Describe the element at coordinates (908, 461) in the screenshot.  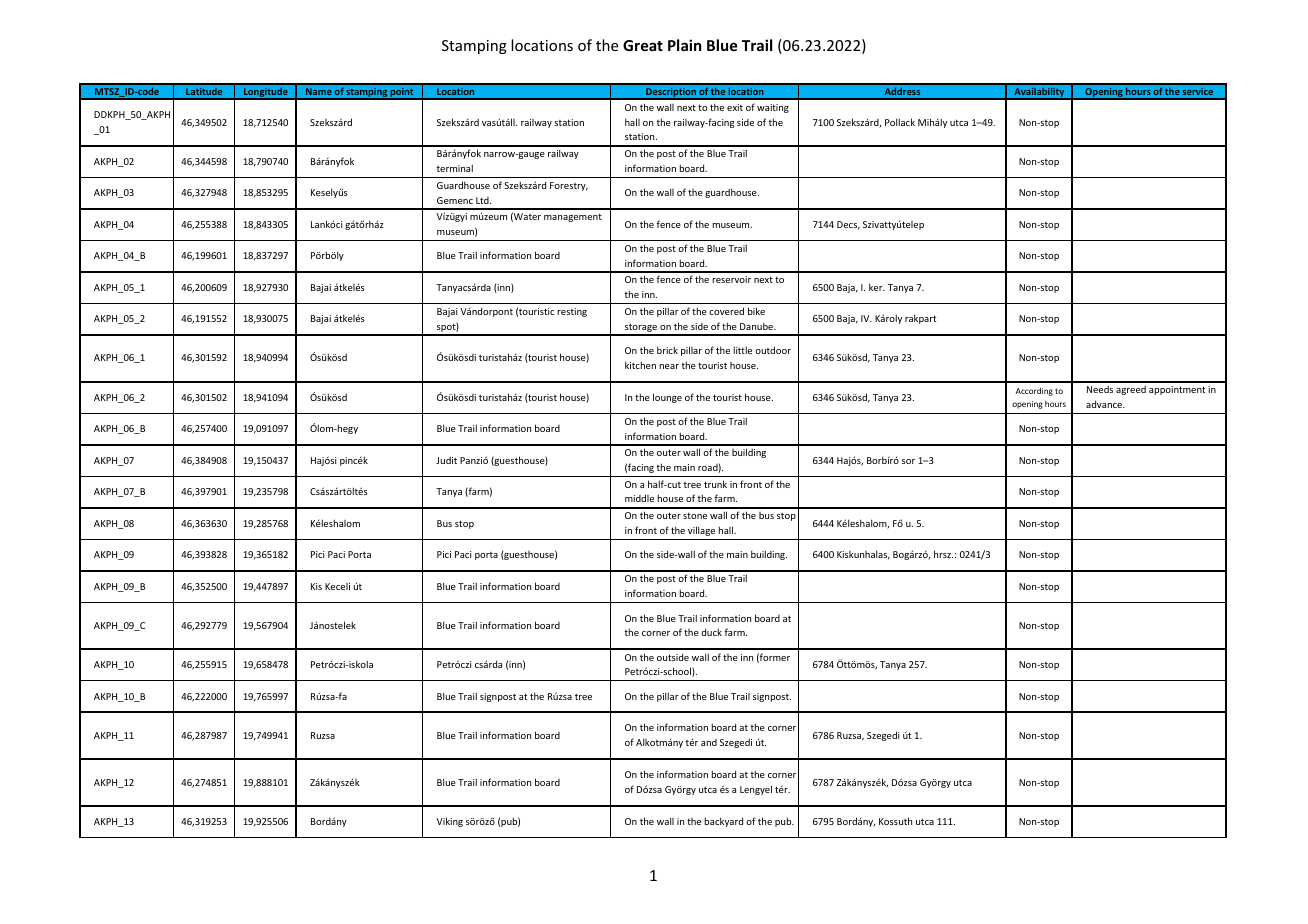
I see `sor` at that location.
